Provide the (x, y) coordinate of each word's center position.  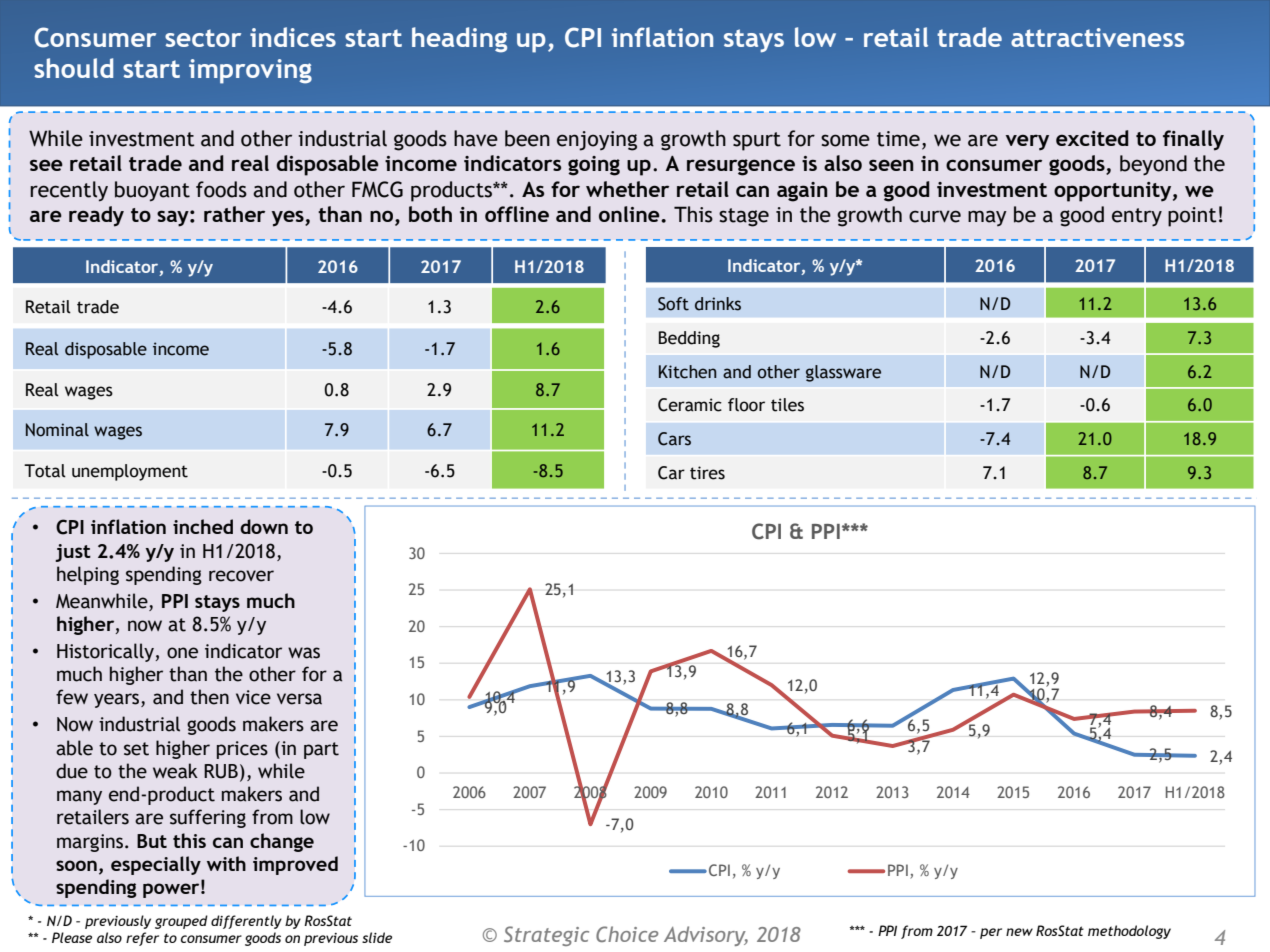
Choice (627, 934)
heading (459, 40)
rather (234, 214)
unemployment (130, 472)
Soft (673, 304)
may (987, 218)
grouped (181, 922)
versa (299, 699)
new (1019, 932)
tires (707, 473)
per (991, 933)
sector (203, 38)
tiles (787, 405)
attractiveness (1097, 37)
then (209, 697)
